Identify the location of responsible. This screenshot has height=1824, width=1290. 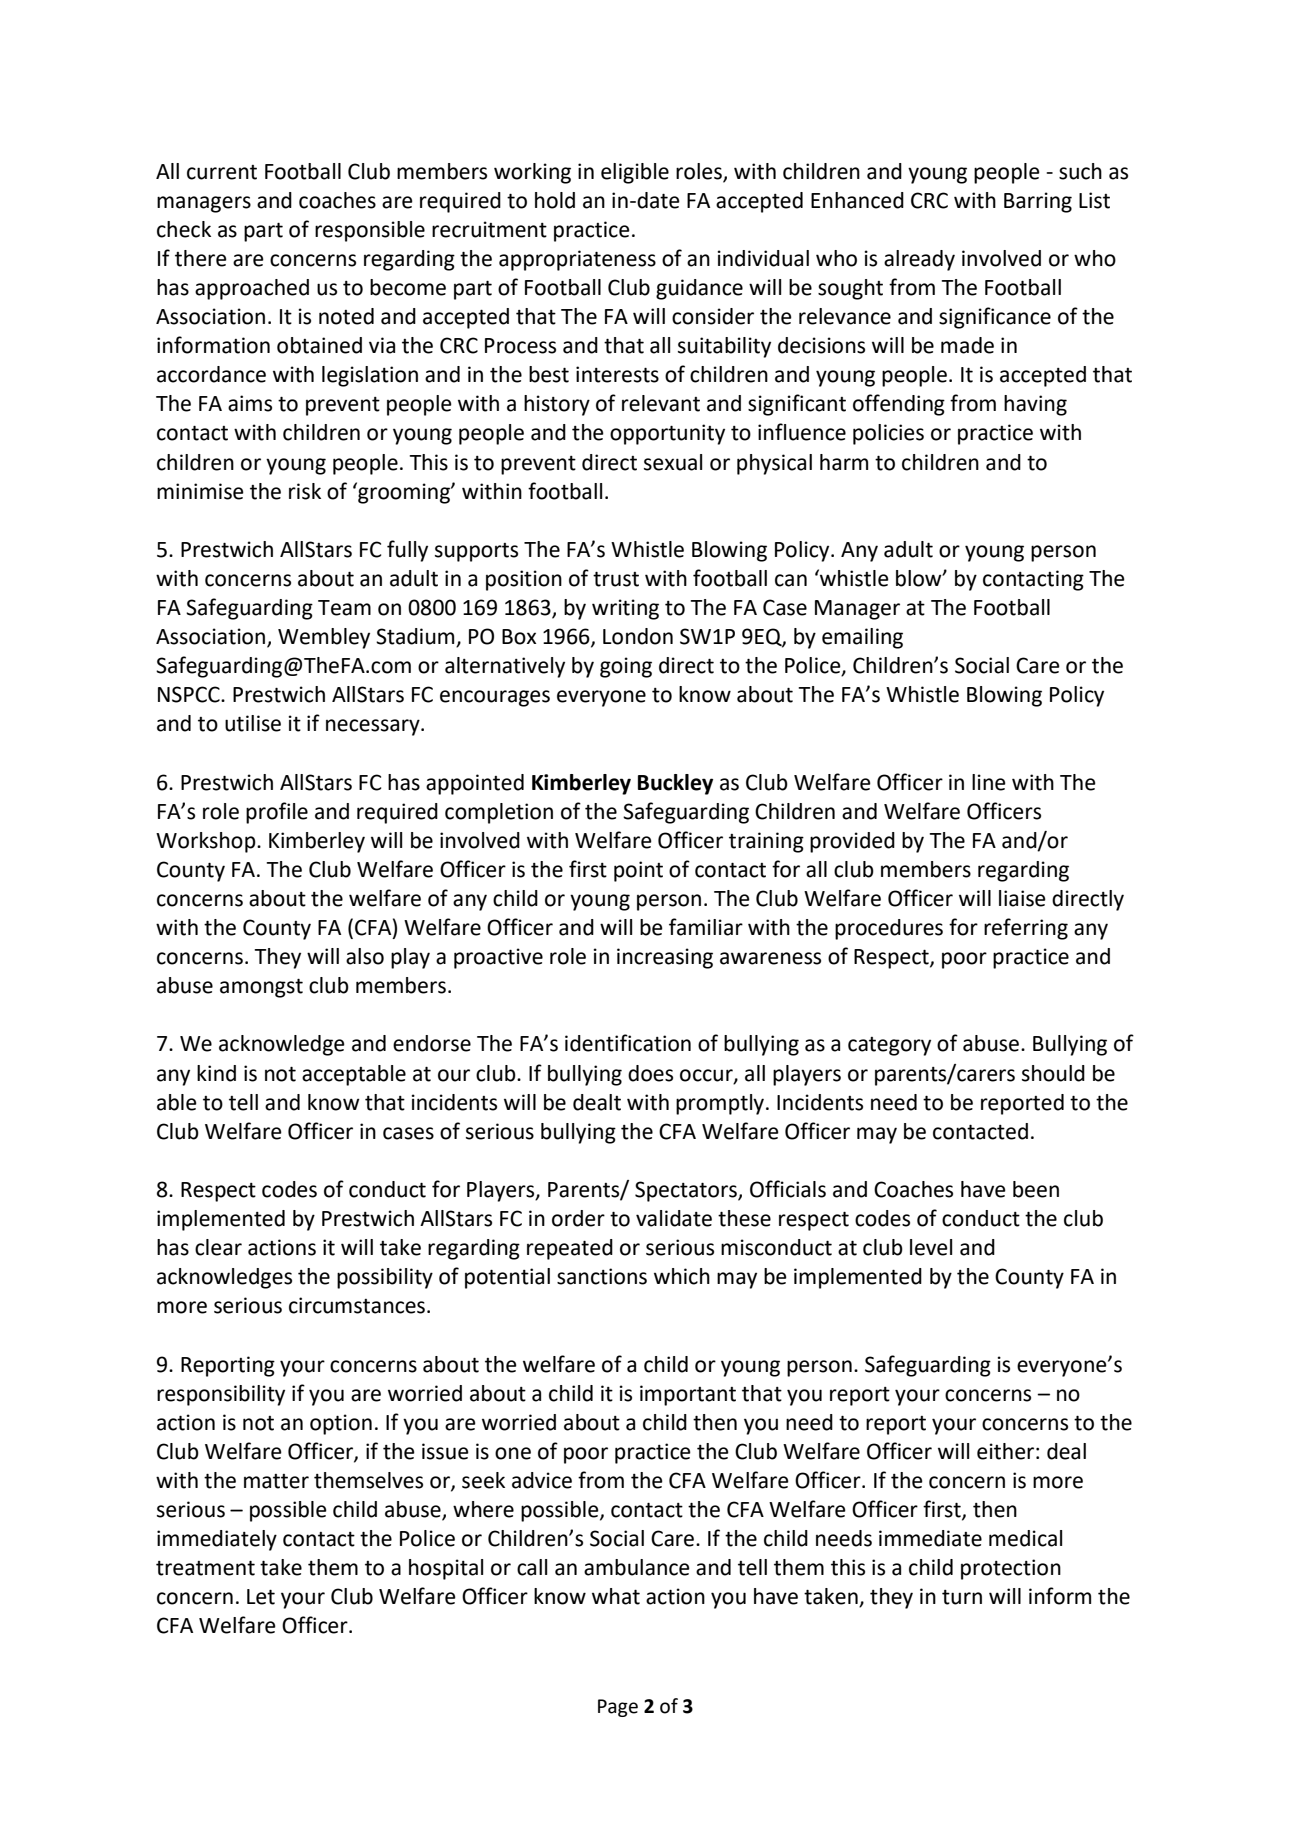
(370, 231).
